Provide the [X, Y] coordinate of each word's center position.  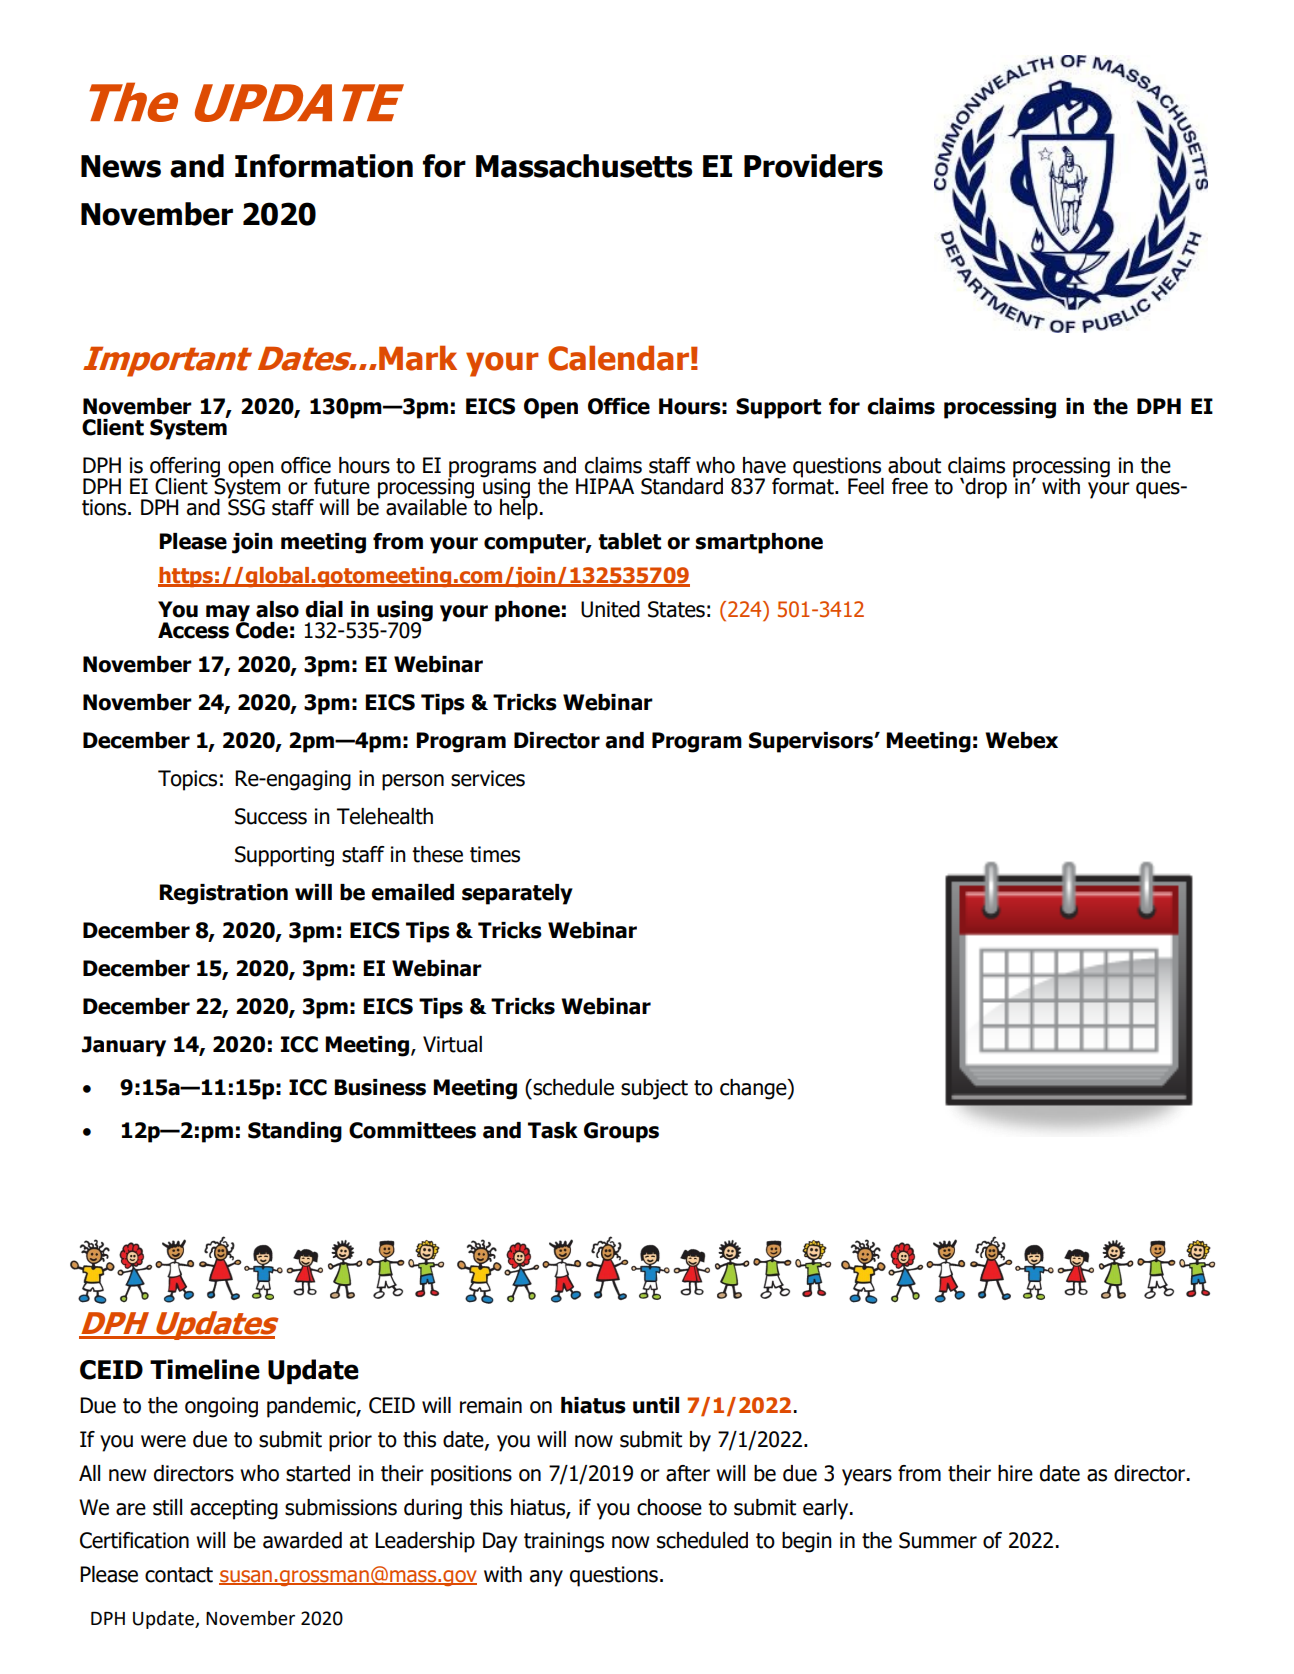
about [914, 465]
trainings [564, 1542]
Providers [813, 166]
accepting [234, 1509]
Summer [938, 1540]
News [121, 166]
